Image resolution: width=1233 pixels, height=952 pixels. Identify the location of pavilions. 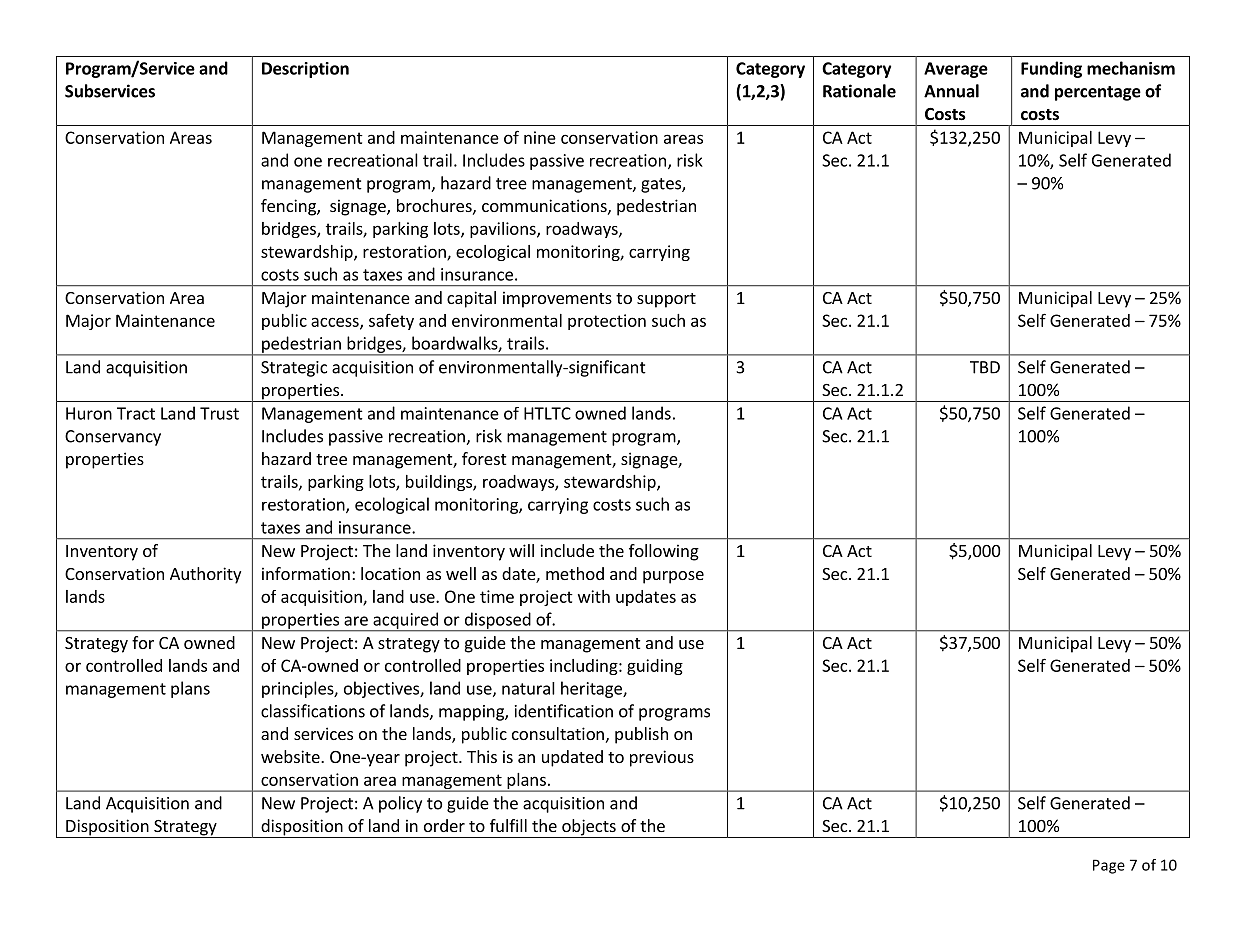
(504, 230).
